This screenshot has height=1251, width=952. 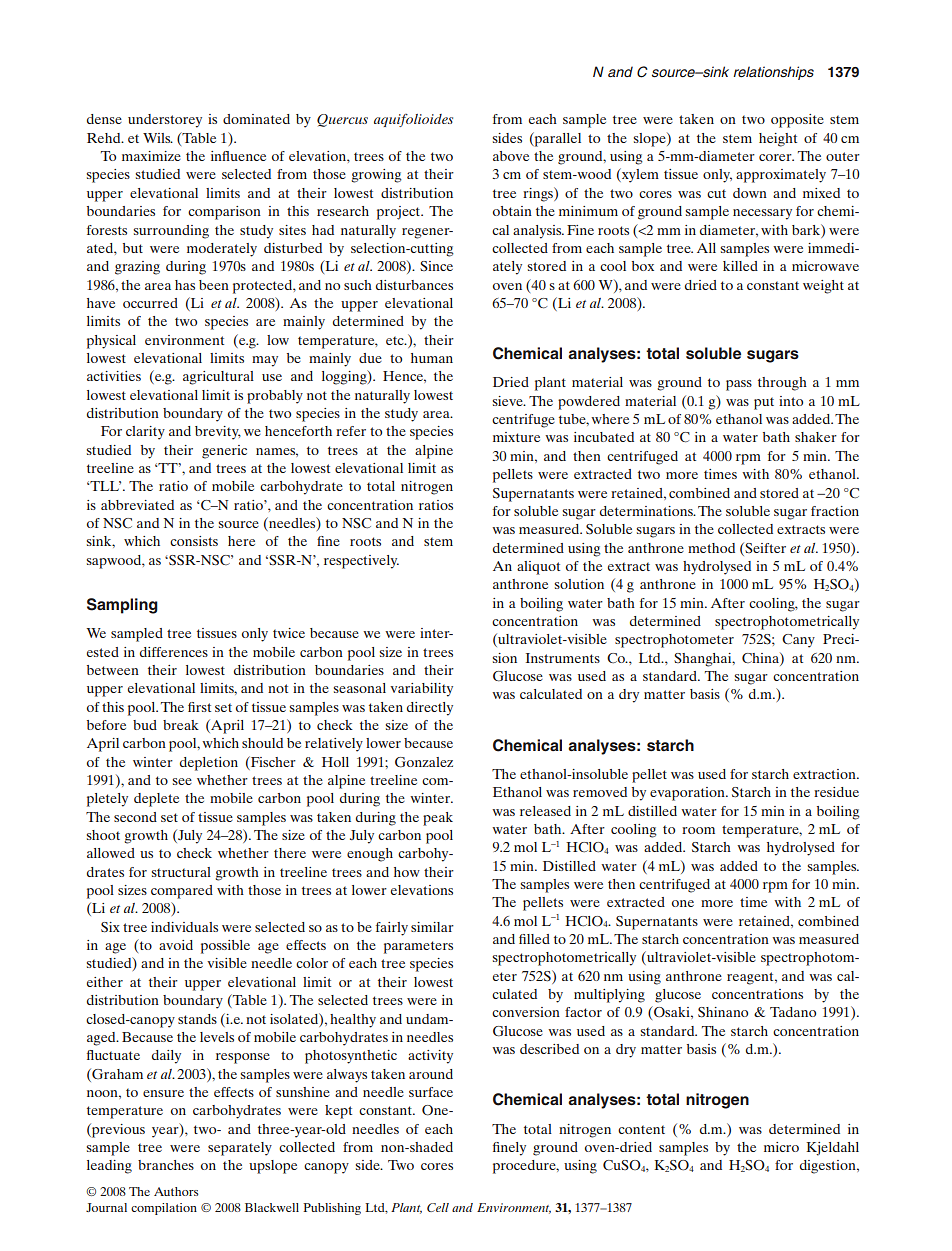 I want to click on China, so click(x=761, y=658).
